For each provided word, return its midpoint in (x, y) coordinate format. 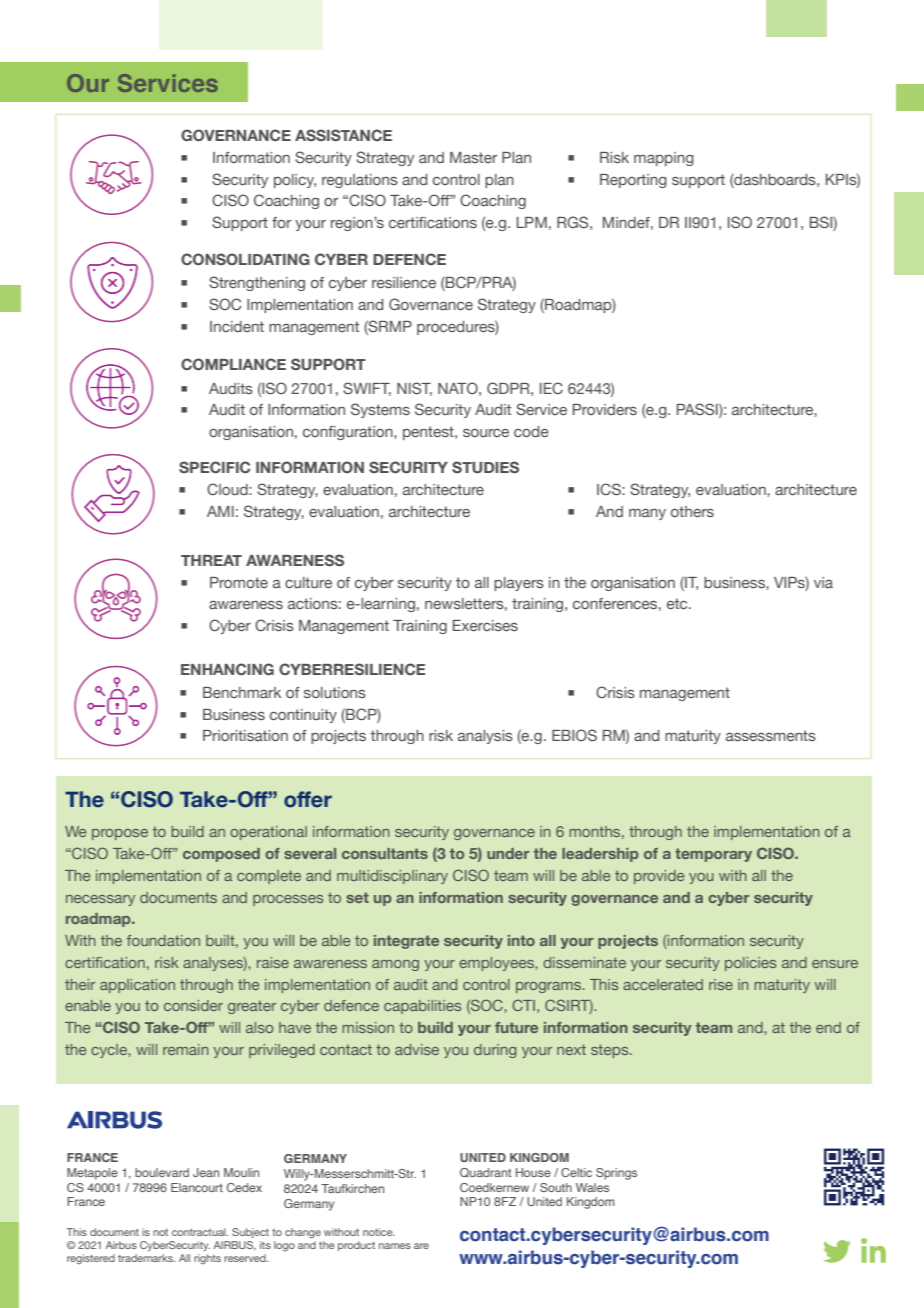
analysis (485, 737)
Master (473, 157)
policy (295, 181)
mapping (664, 159)
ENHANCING (227, 669)
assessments (771, 735)
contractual (200, 1232)
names (395, 1246)
